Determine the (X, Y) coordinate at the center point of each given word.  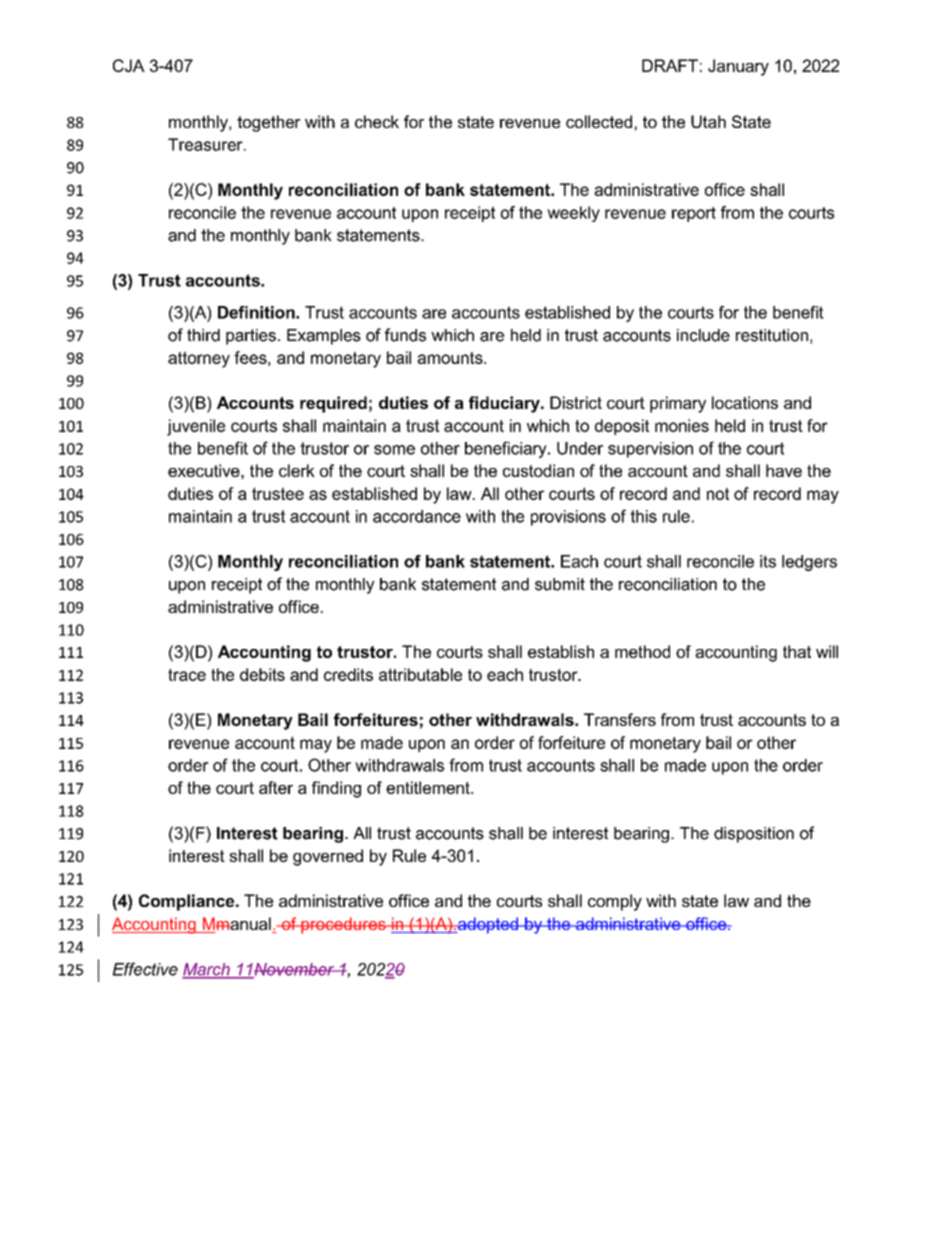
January (738, 67)
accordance (417, 516)
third (203, 335)
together (269, 123)
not (718, 494)
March (207, 970)
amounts (451, 358)
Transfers (620, 719)
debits (262, 674)
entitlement (429, 787)
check (377, 121)
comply (615, 902)
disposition (754, 835)
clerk (297, 470)
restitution (772, 335)
